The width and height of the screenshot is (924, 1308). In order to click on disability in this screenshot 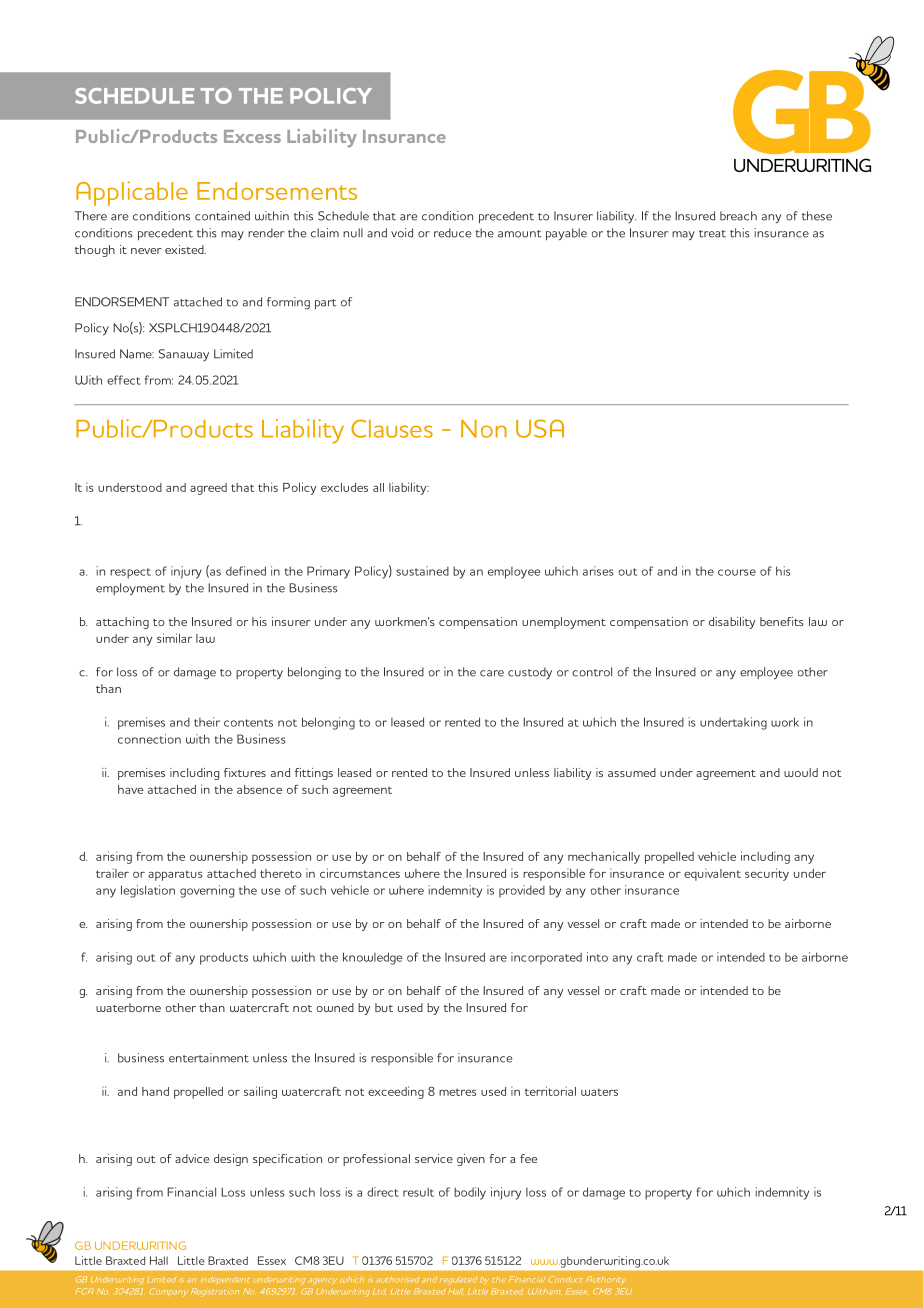, I will do `click(732, 623)`.
